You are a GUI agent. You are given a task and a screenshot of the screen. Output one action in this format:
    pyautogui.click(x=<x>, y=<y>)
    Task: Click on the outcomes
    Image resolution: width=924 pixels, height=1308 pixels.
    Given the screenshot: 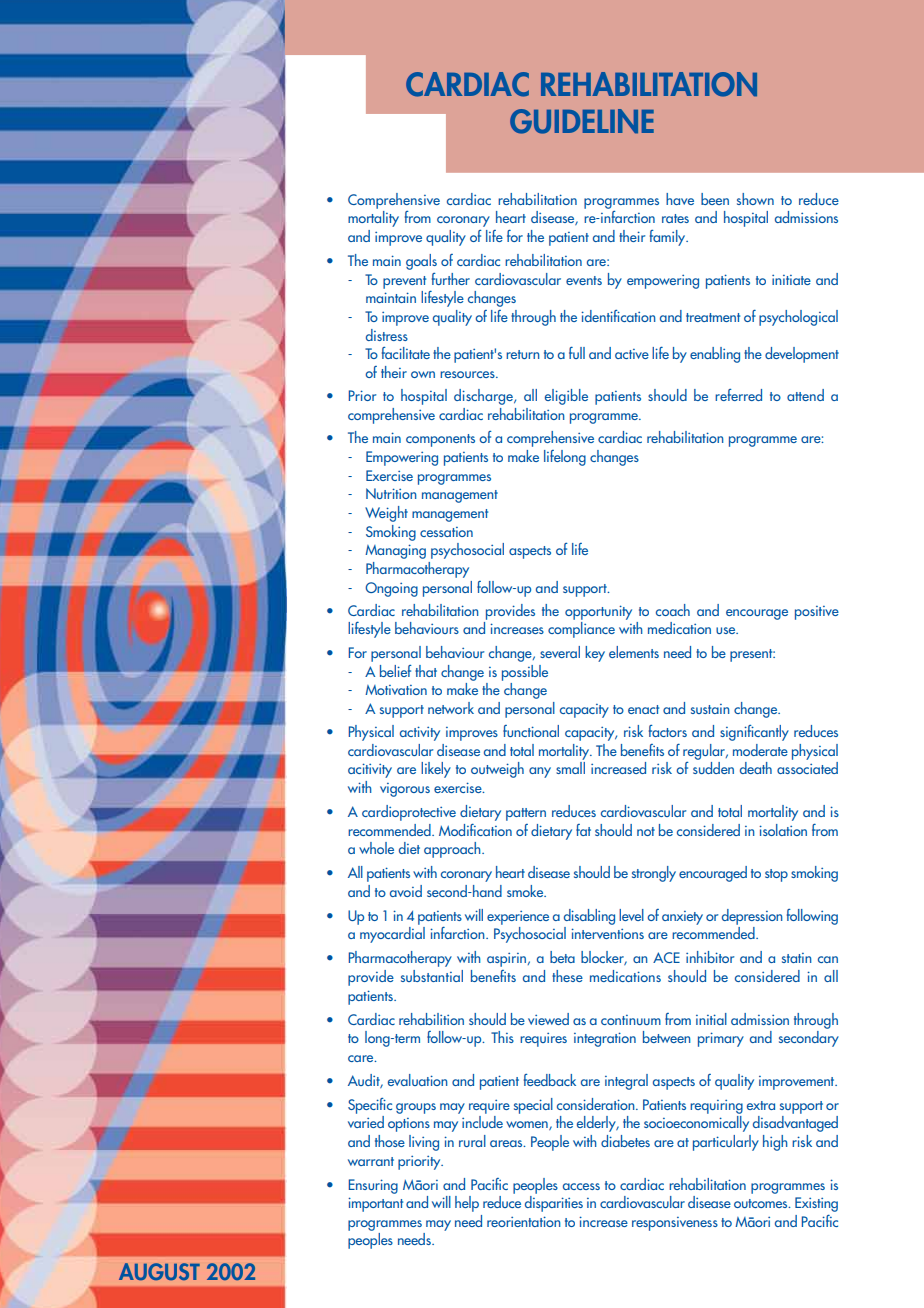 What is the action you would take?
    pyautogui.click(x=762, y=1203)
